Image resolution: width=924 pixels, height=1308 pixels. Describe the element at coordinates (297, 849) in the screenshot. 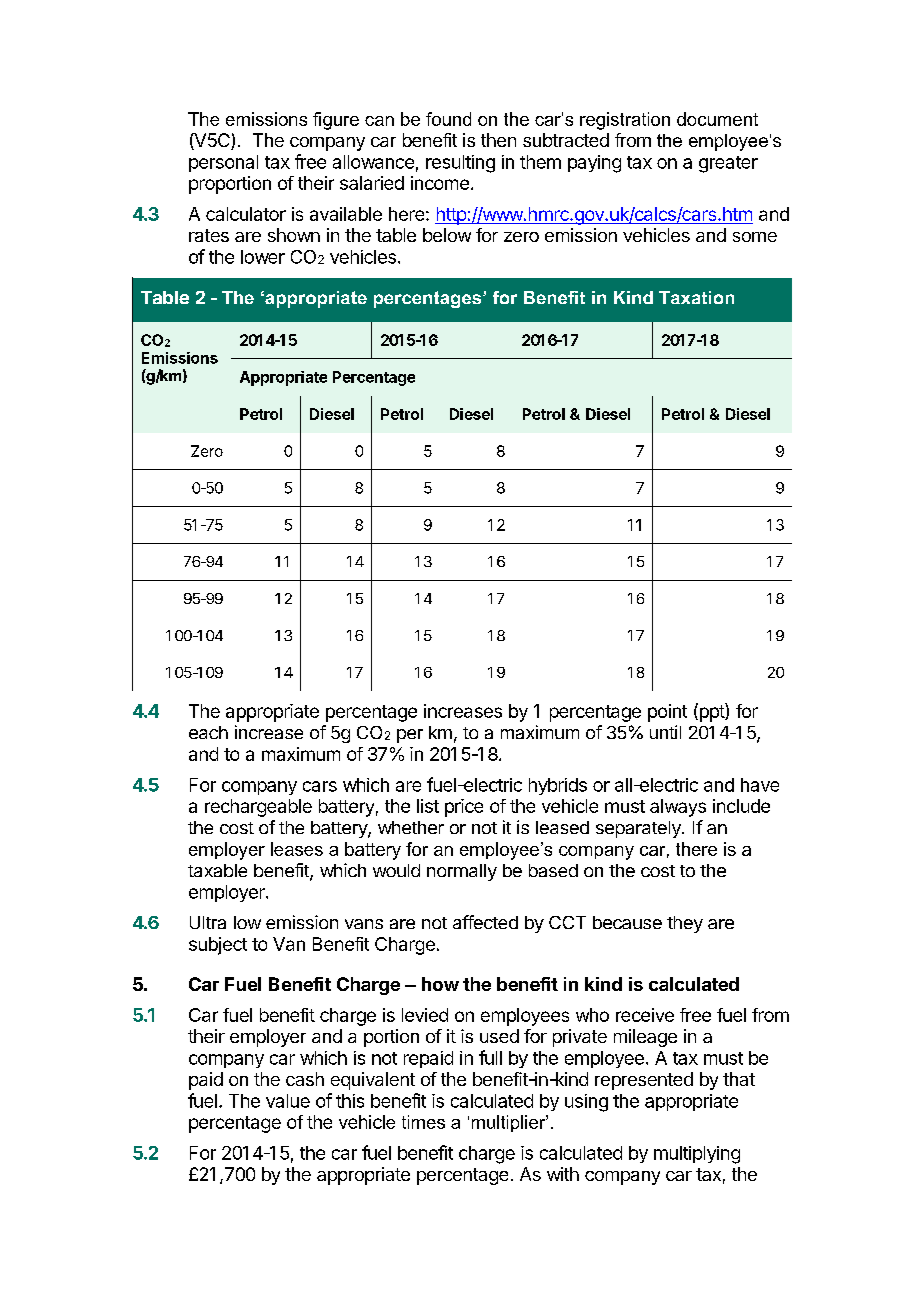

I see `leases` at that location.
